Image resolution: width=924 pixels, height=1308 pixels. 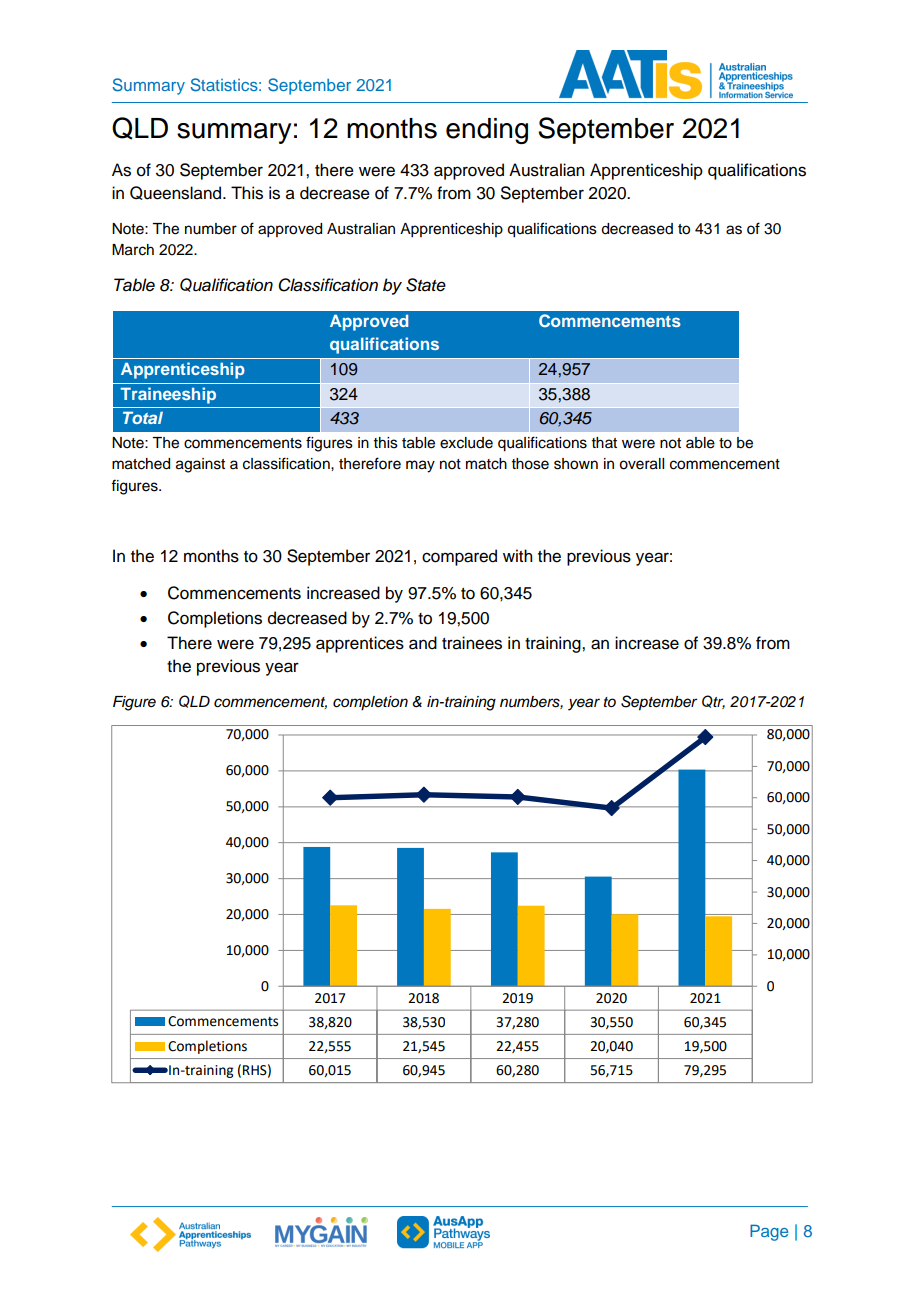 What do you see at coordinates (466, 443) in the screenshot?
I see `exclude` at bounding box center [466, 443].
